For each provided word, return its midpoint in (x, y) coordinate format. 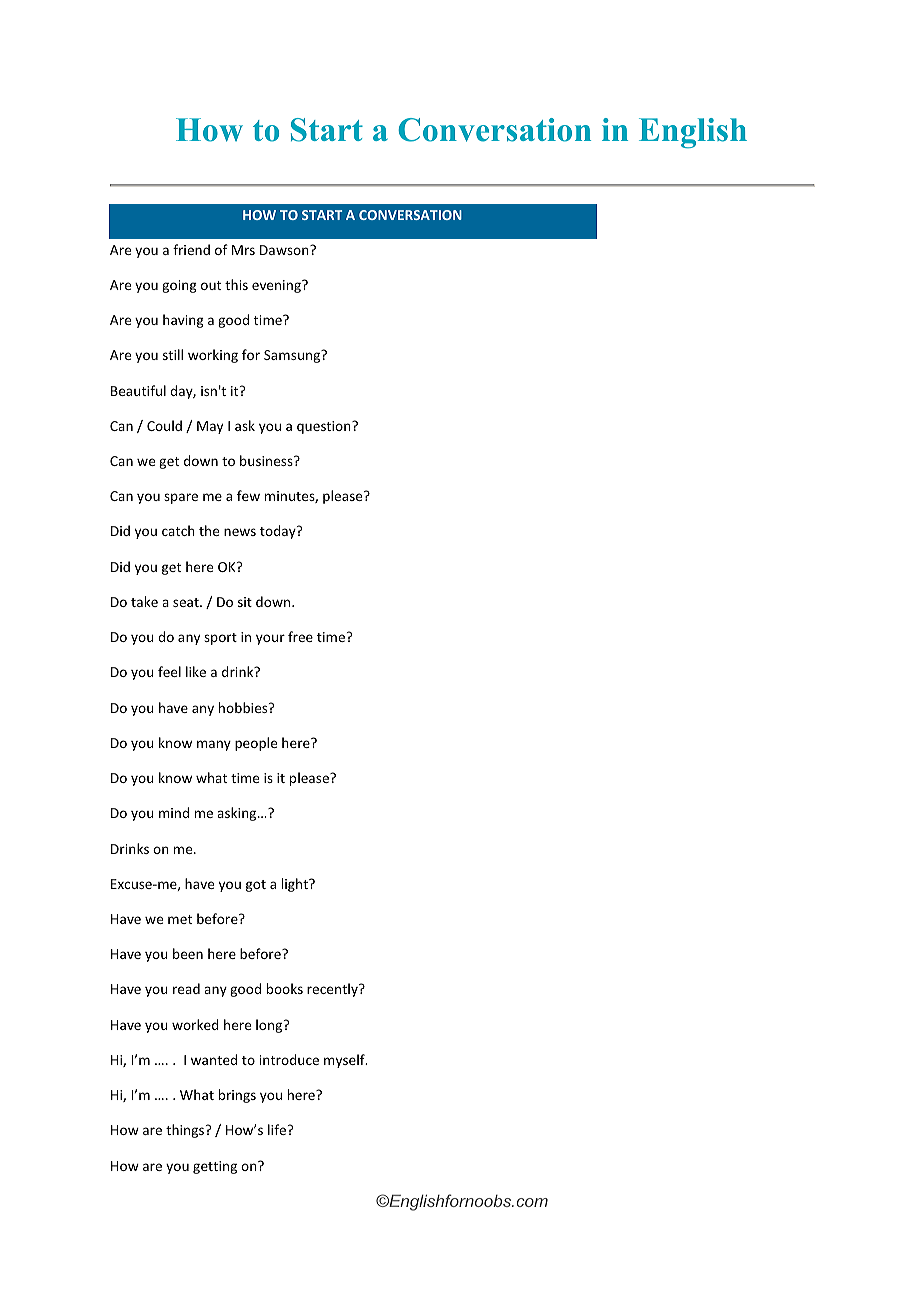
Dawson (285, 250)
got (256, 886)
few (248, 495)
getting (215, 1167)
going (179, 286)
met (180, 919)
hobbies (244, 707)
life (277, 1129)
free (300, 636)
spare (181, 498)
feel (169, 671)
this (236, 284)
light (296, 885)
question (325, 427)
